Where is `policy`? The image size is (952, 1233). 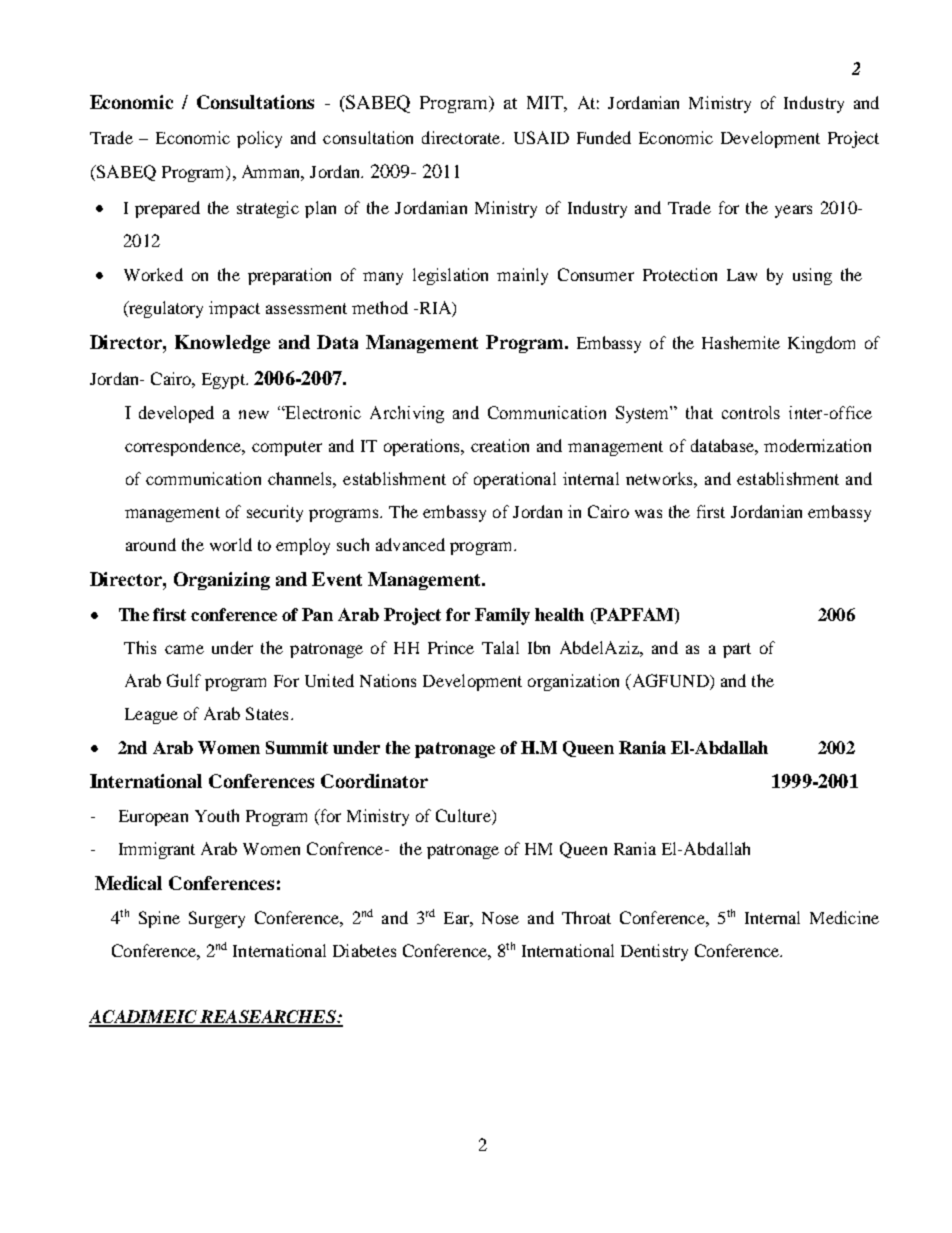
policy is located at coordinates (259, 139).
